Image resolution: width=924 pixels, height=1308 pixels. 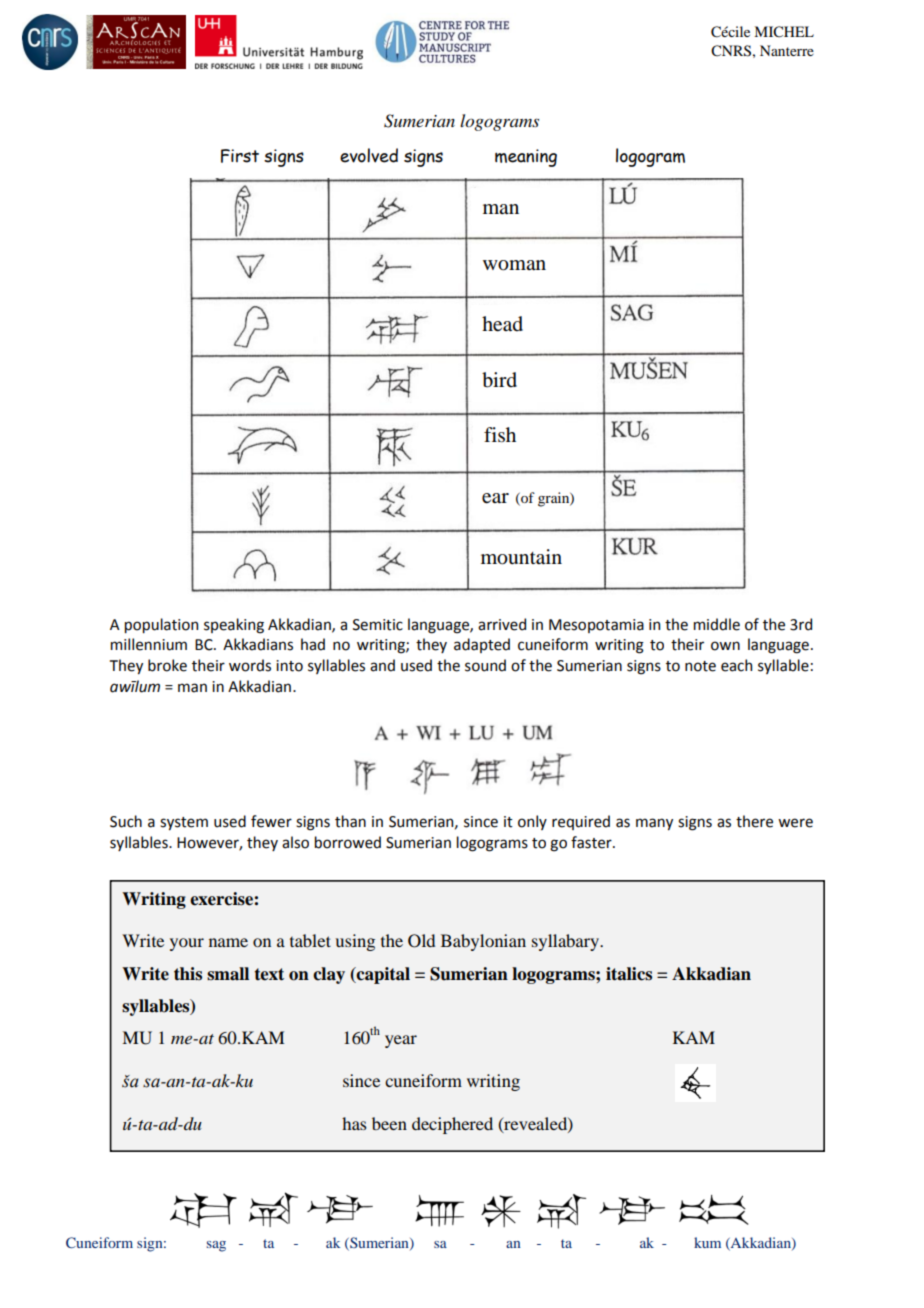 I want to click on speaking, so click(x=234, y=626).
